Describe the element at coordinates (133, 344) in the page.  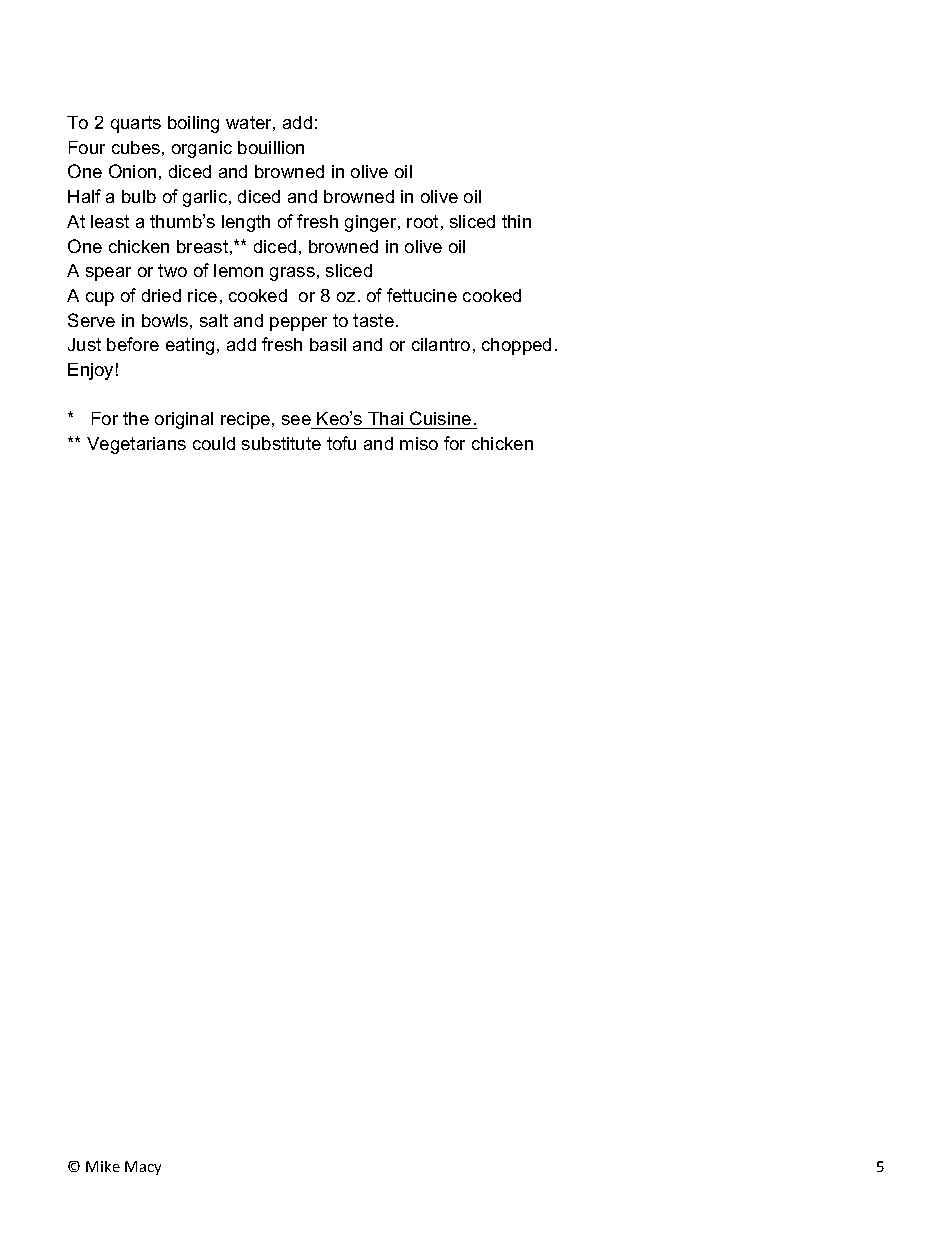
I see `before` at that location.
